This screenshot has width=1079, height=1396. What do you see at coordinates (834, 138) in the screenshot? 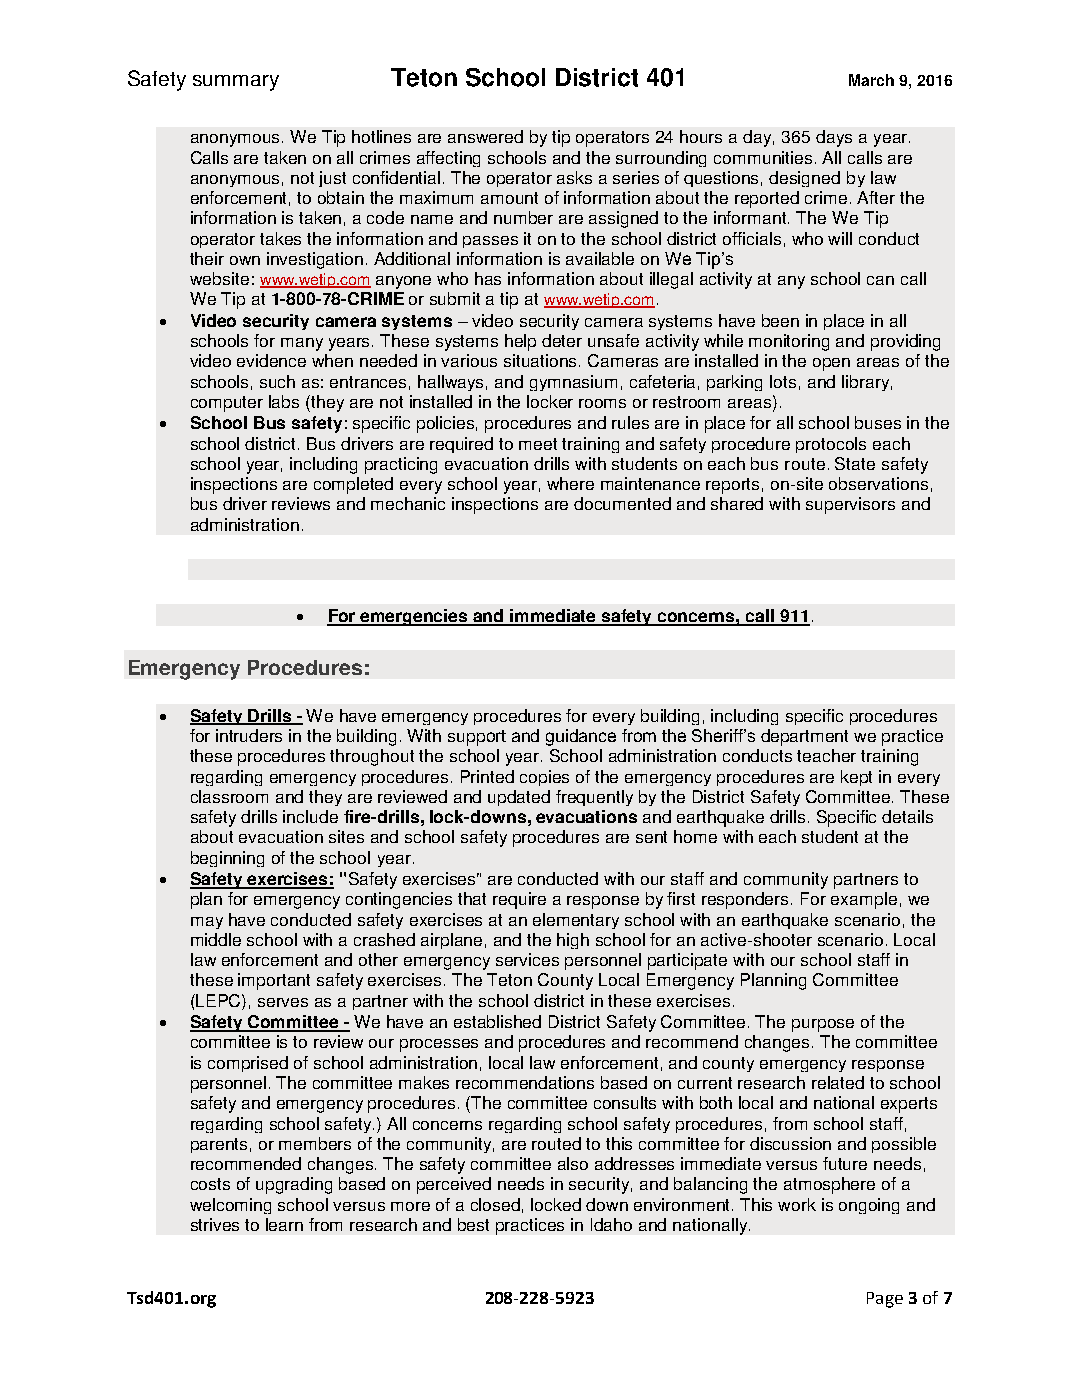
I see `days` at bounding box center [834, 138].
